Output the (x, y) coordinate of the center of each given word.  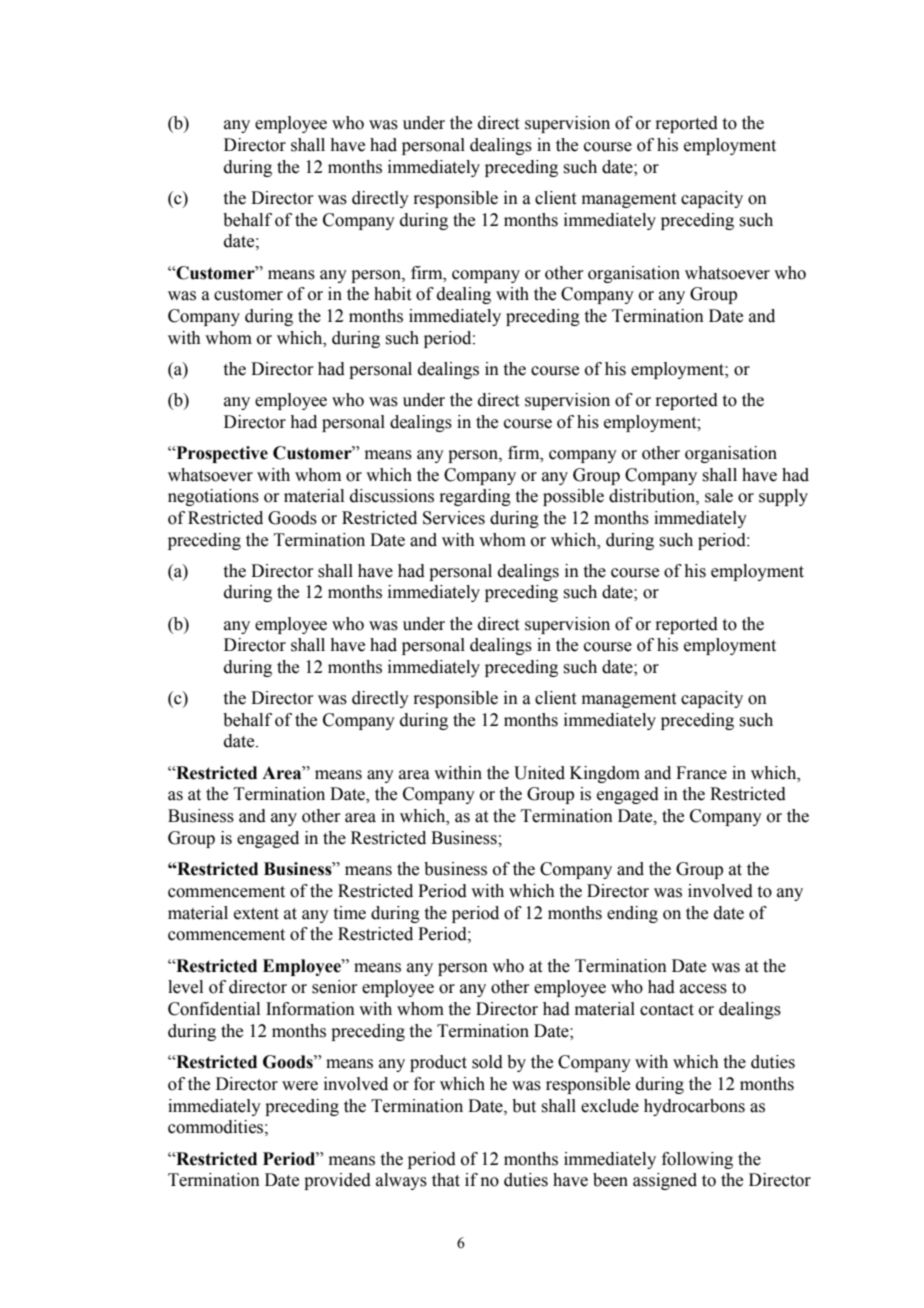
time (350, 913)
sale (719, 496)
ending (632, 914)
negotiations (213, 497)
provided (337, 1181)
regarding (475, 497)
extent (256, 914)
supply (783, 497)
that (446, 1180)
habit (392, 294)
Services (454, 518)
